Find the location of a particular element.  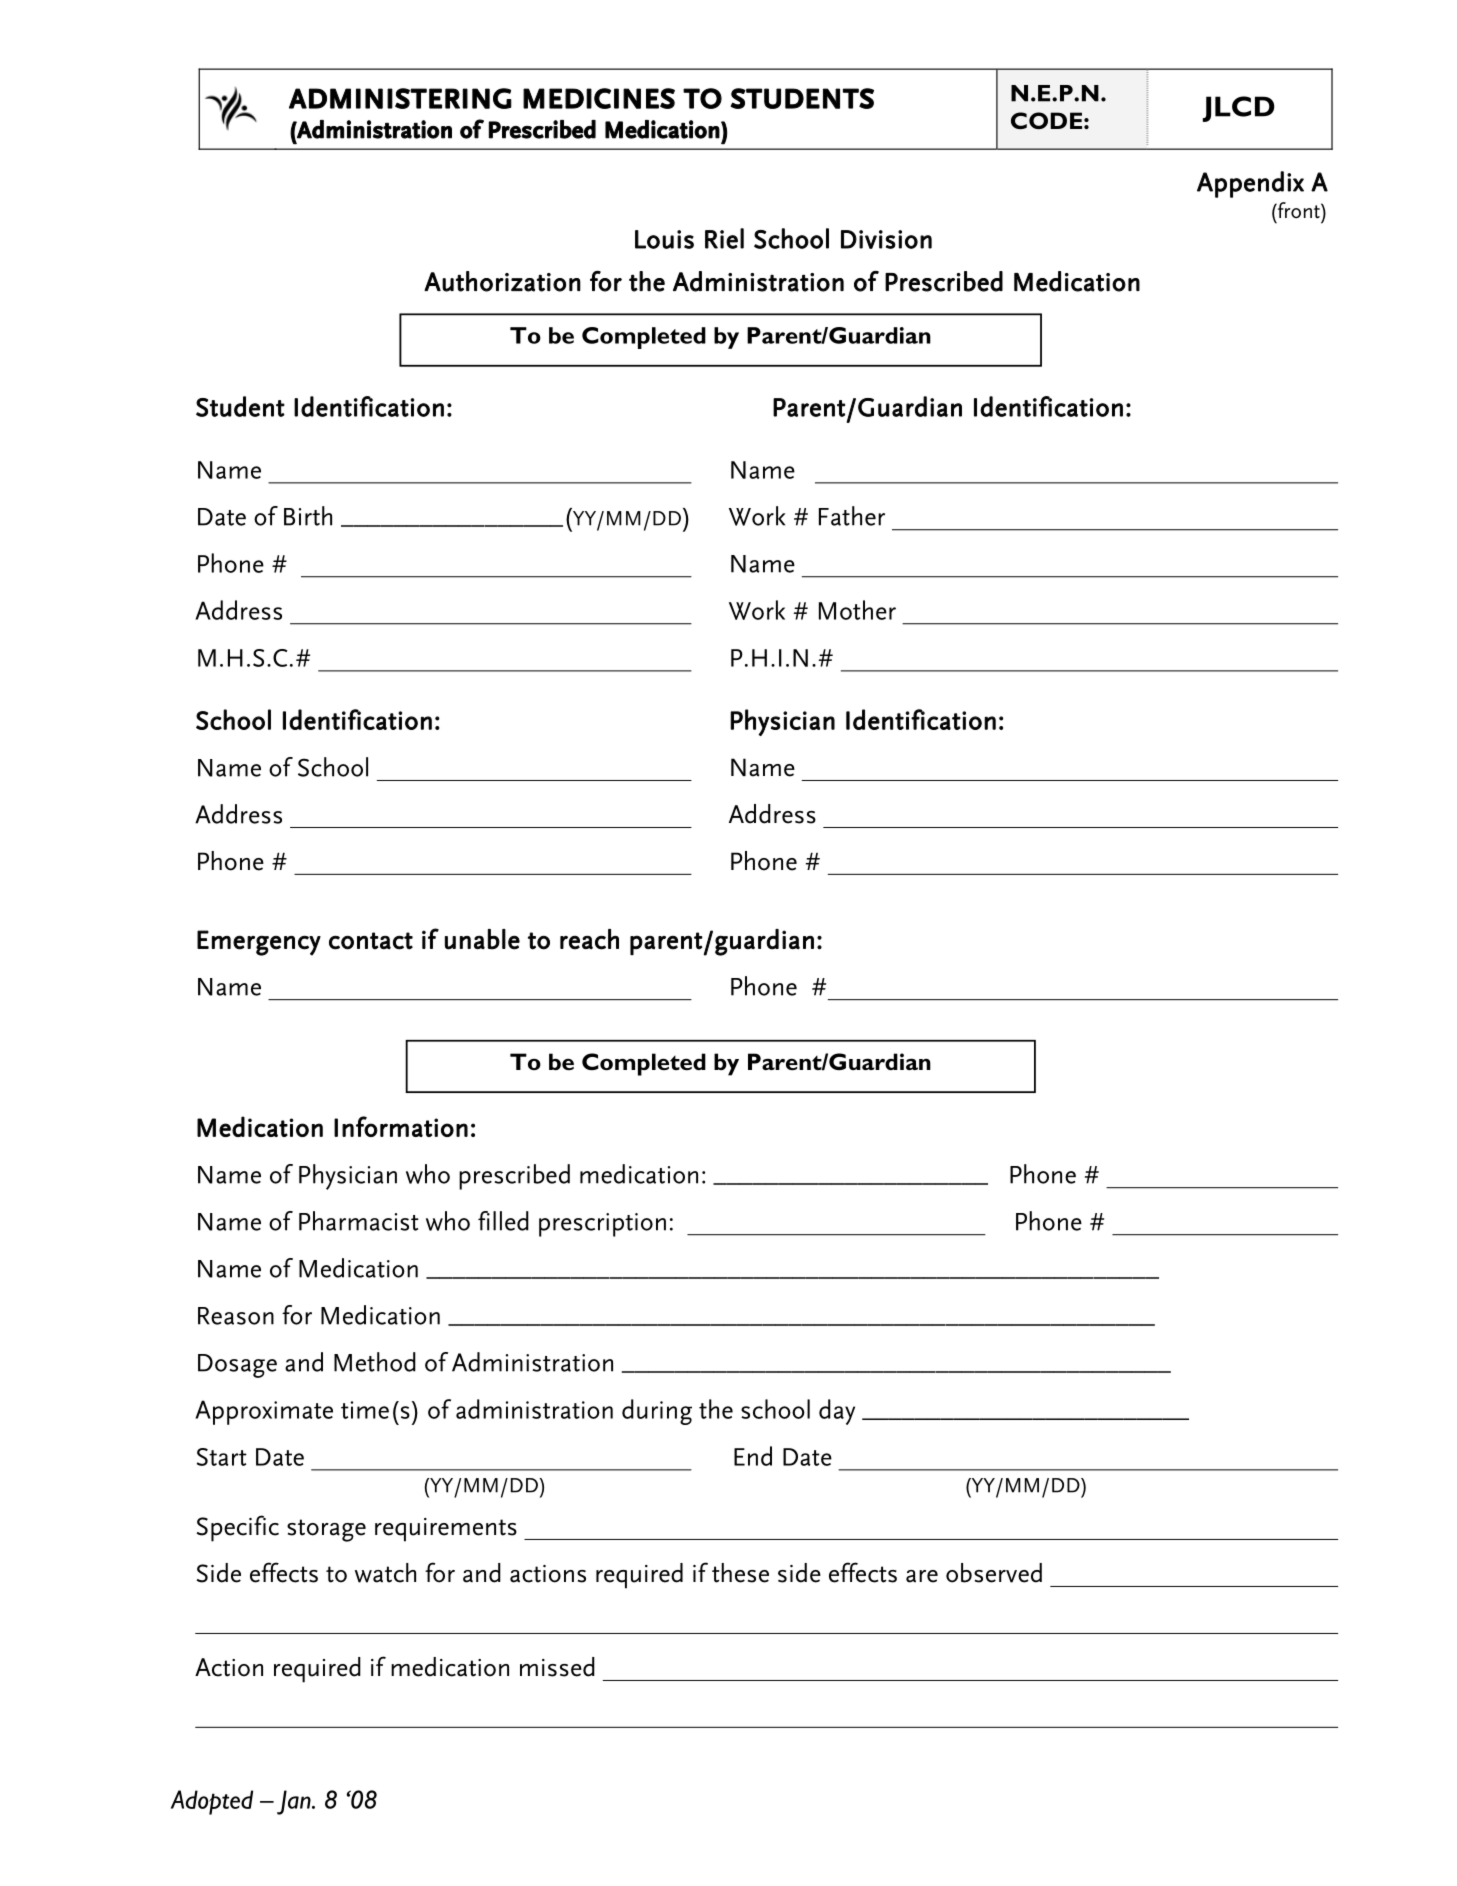

Mother is located at coordinates (857, 610).
